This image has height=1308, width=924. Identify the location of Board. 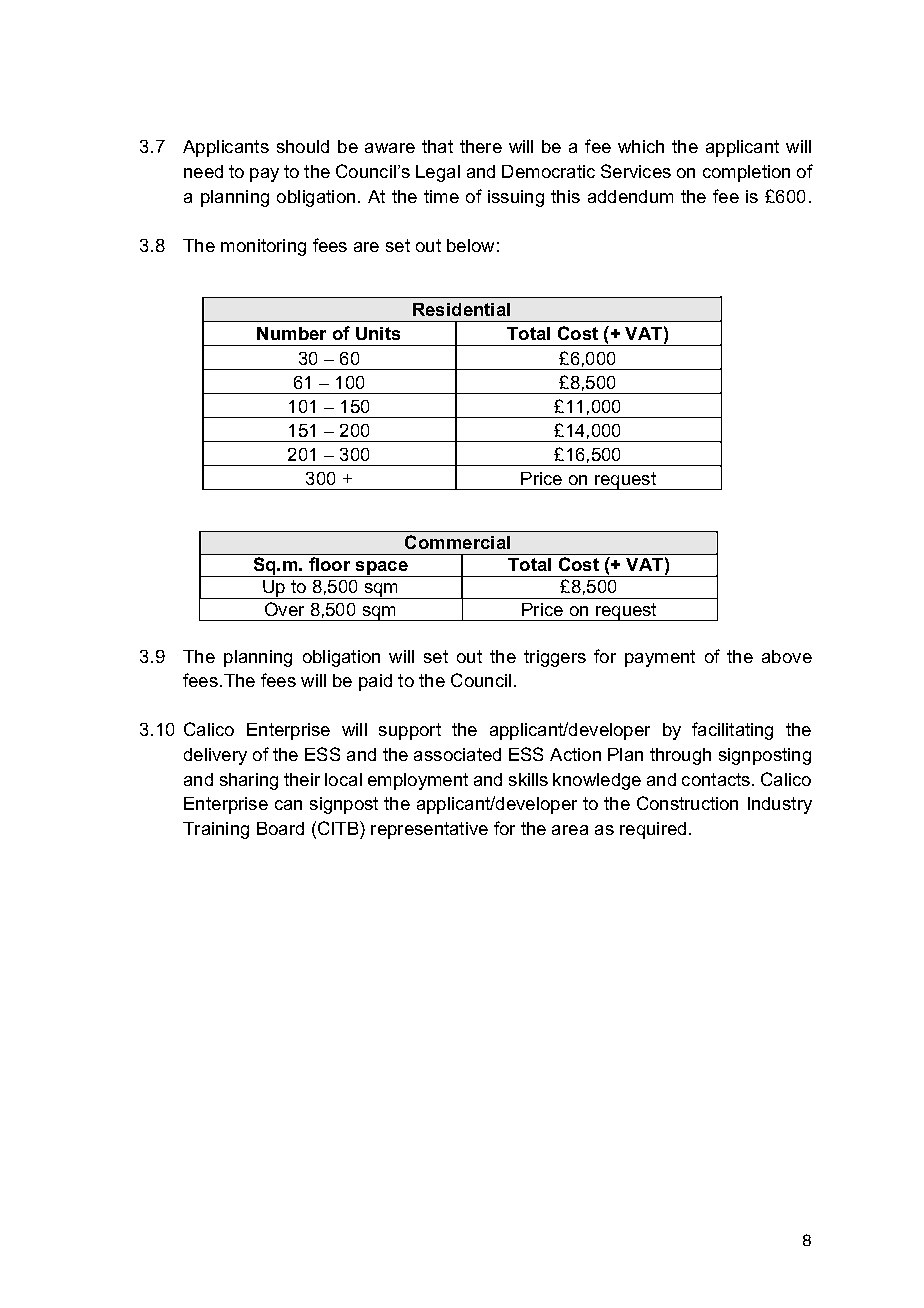
(280, 828).
